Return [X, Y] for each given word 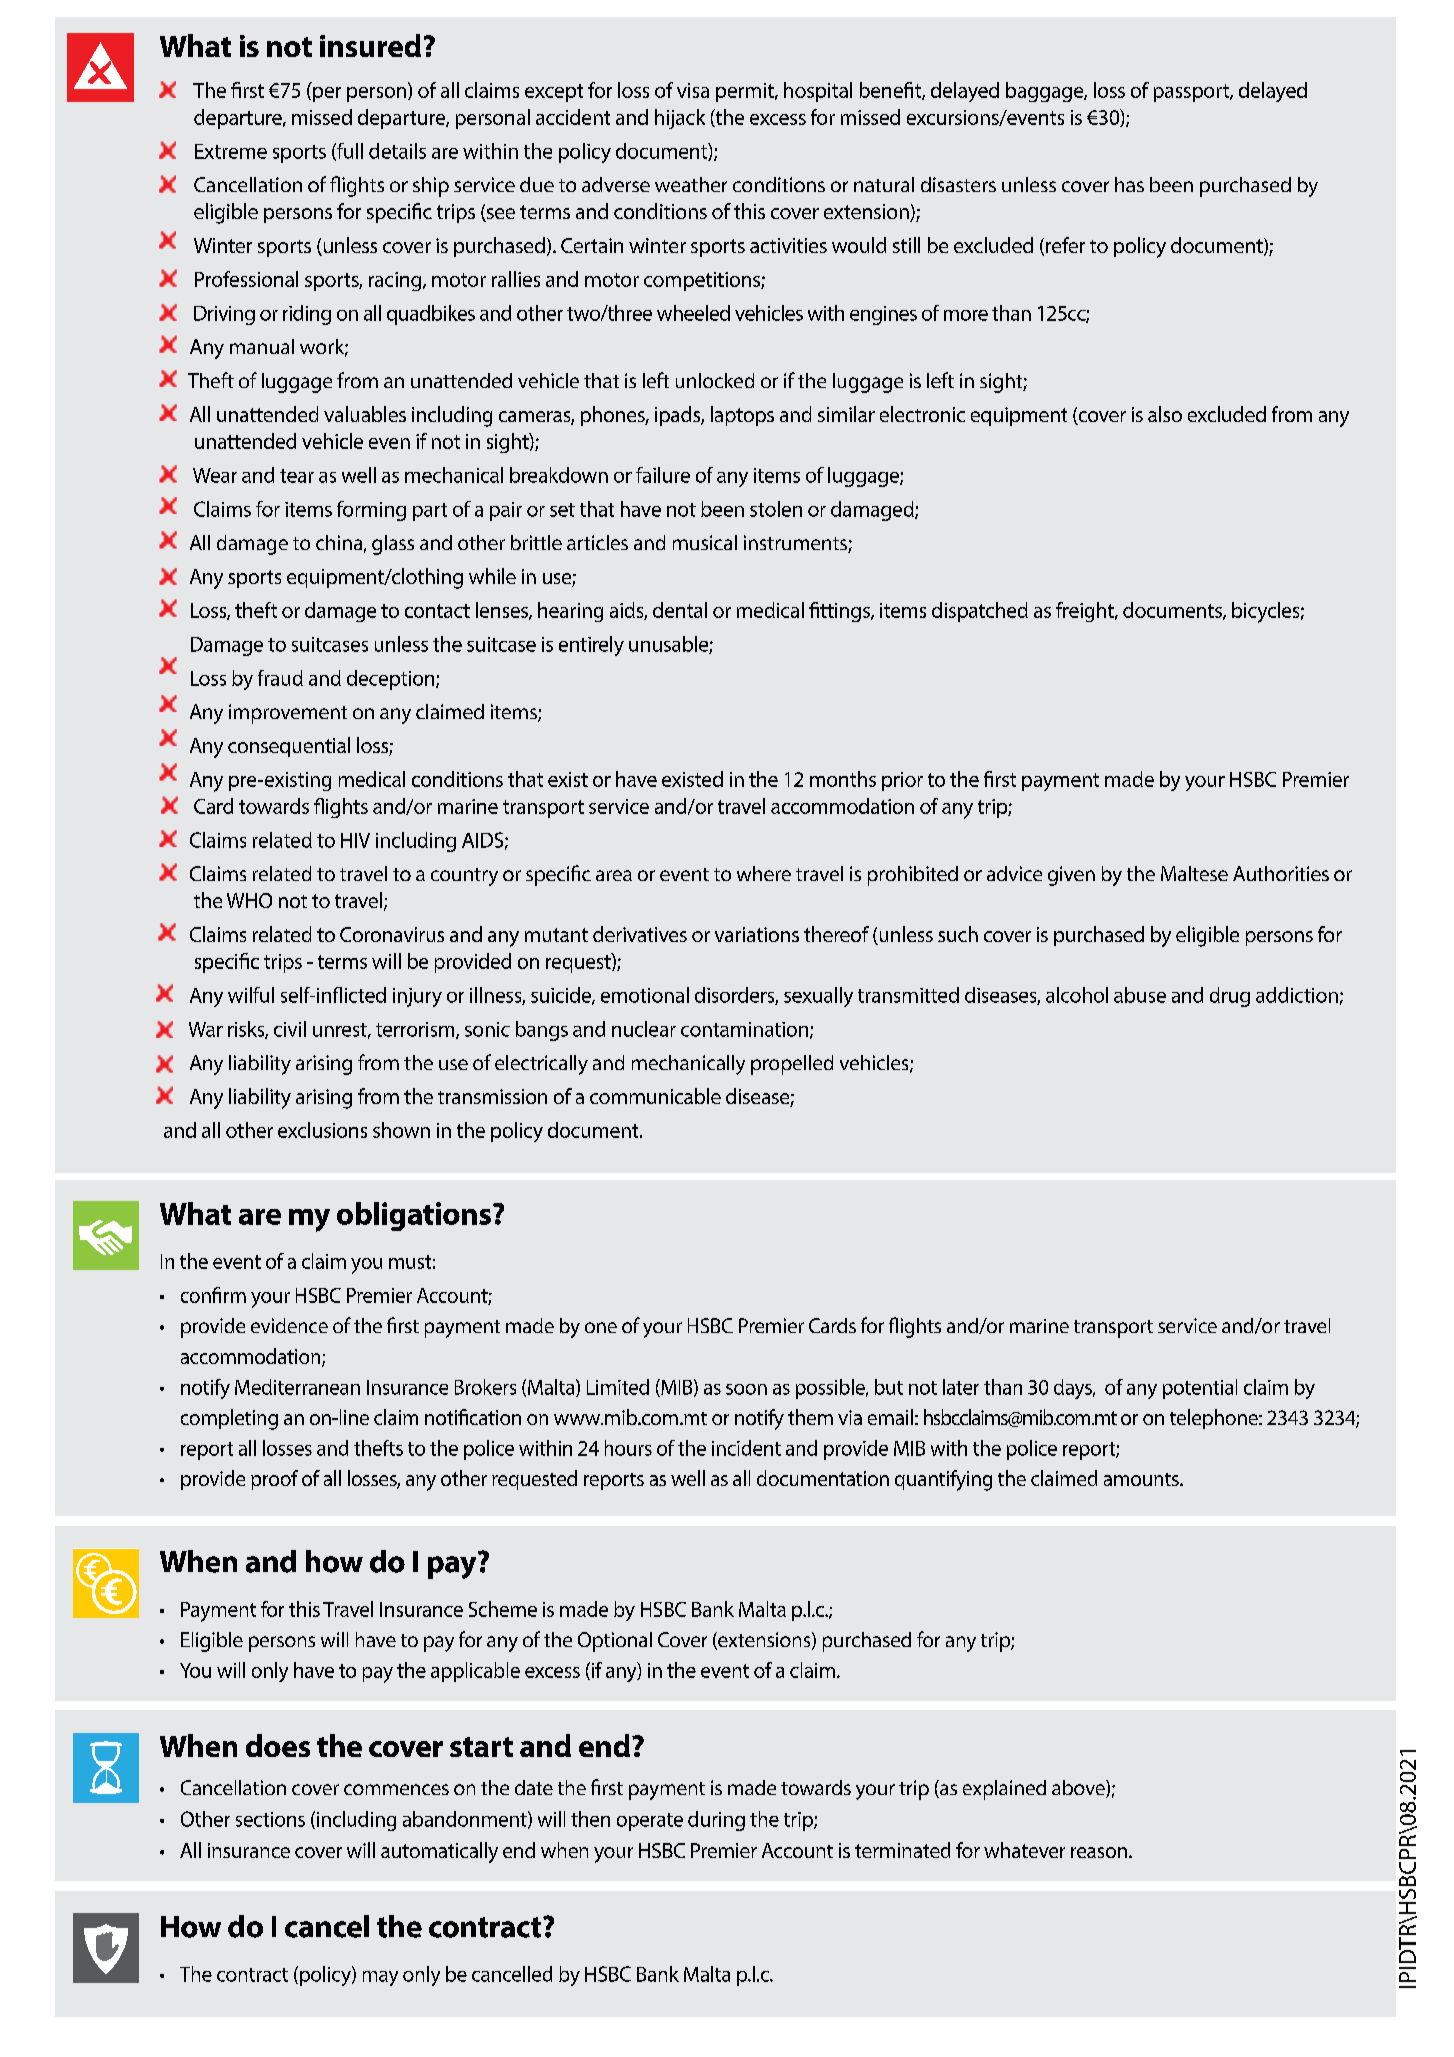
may [380, 1978]
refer [1065, 245]
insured [370, 45]
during [716, 1821]
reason [1099, 1852]
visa [693, 90]
